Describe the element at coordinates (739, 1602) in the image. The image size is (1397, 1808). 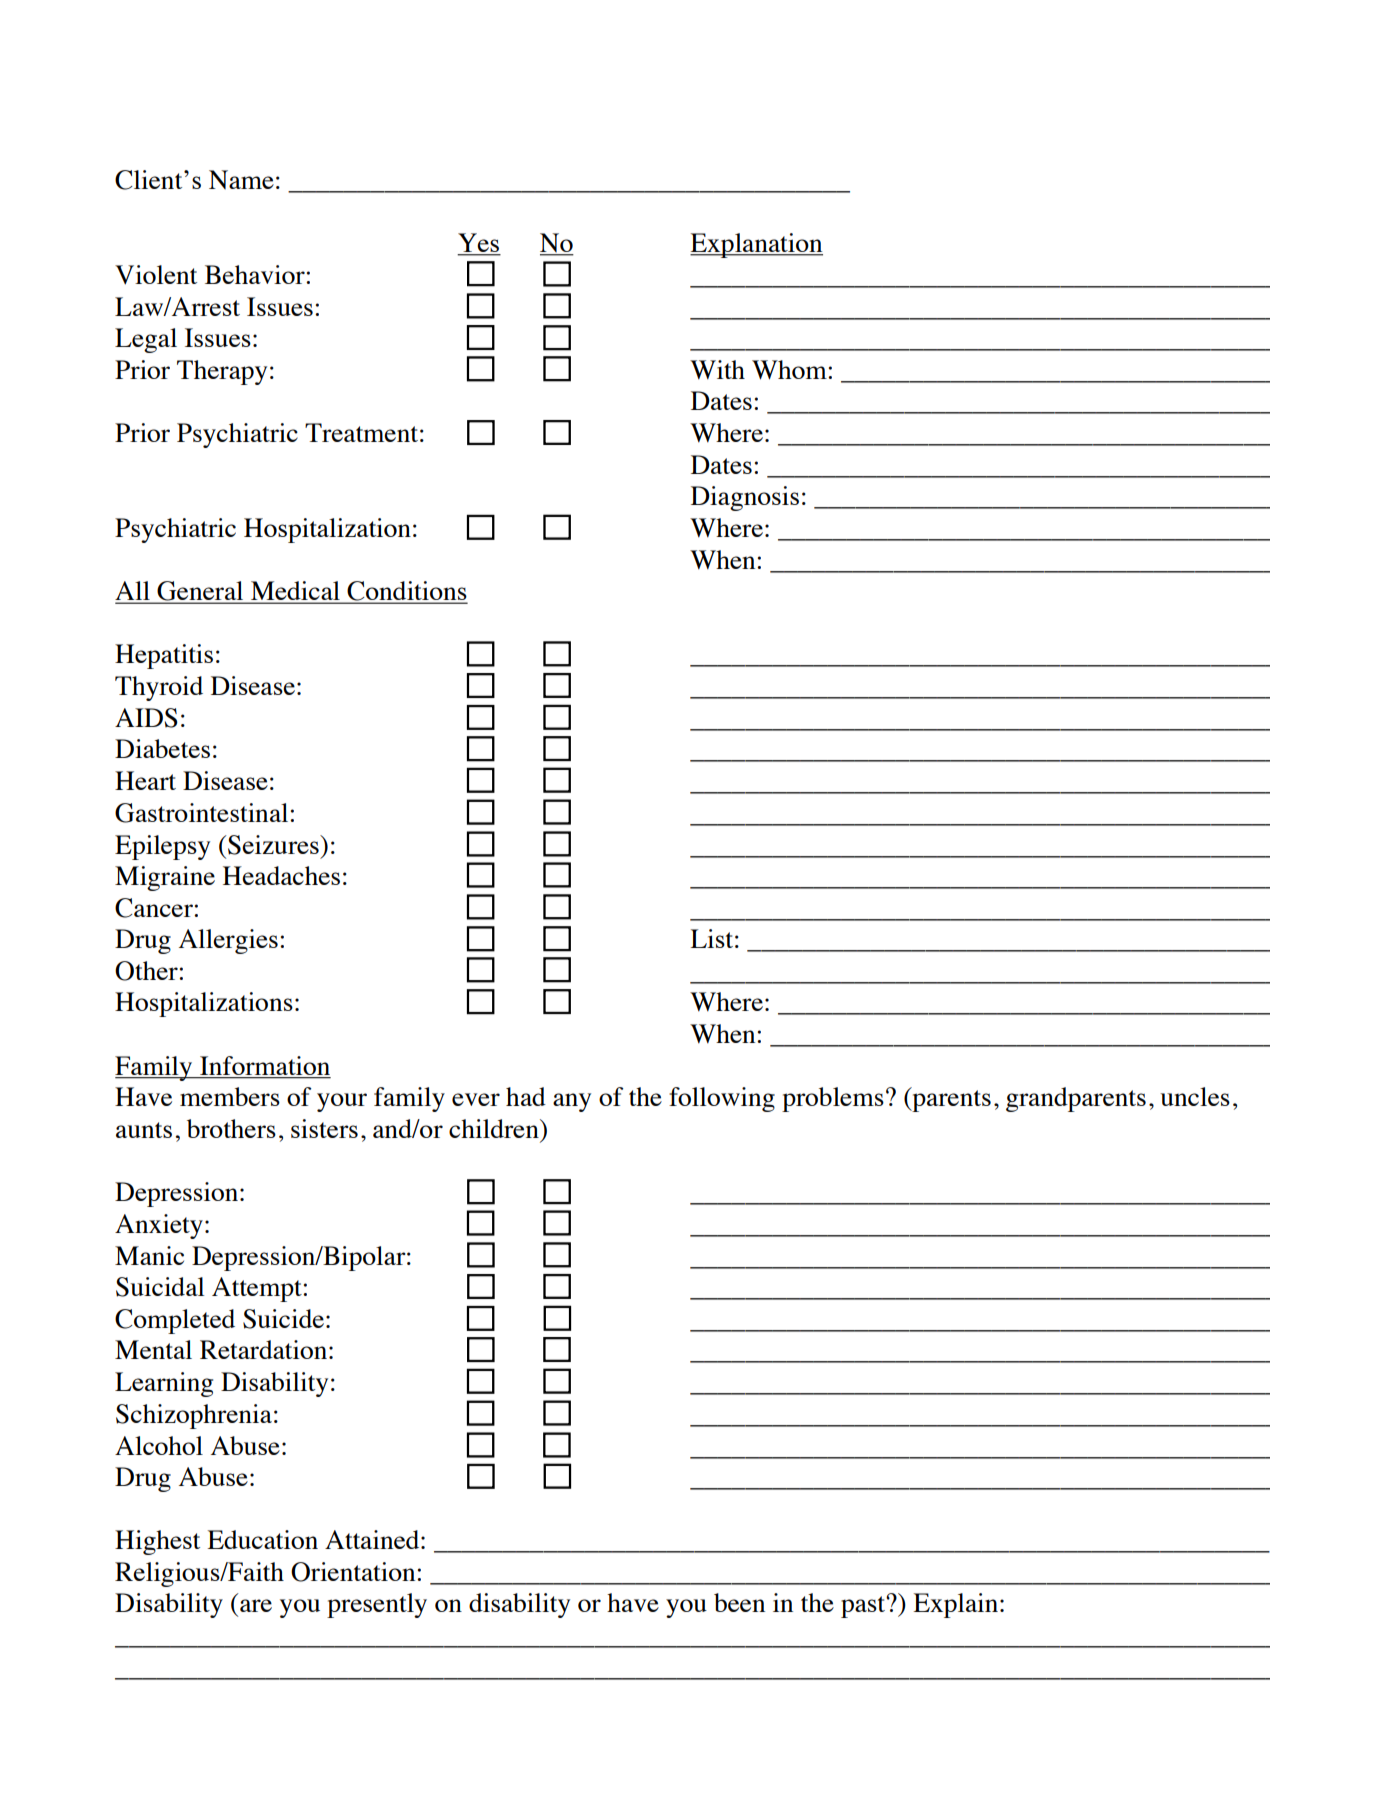
I see `been` at that location.
